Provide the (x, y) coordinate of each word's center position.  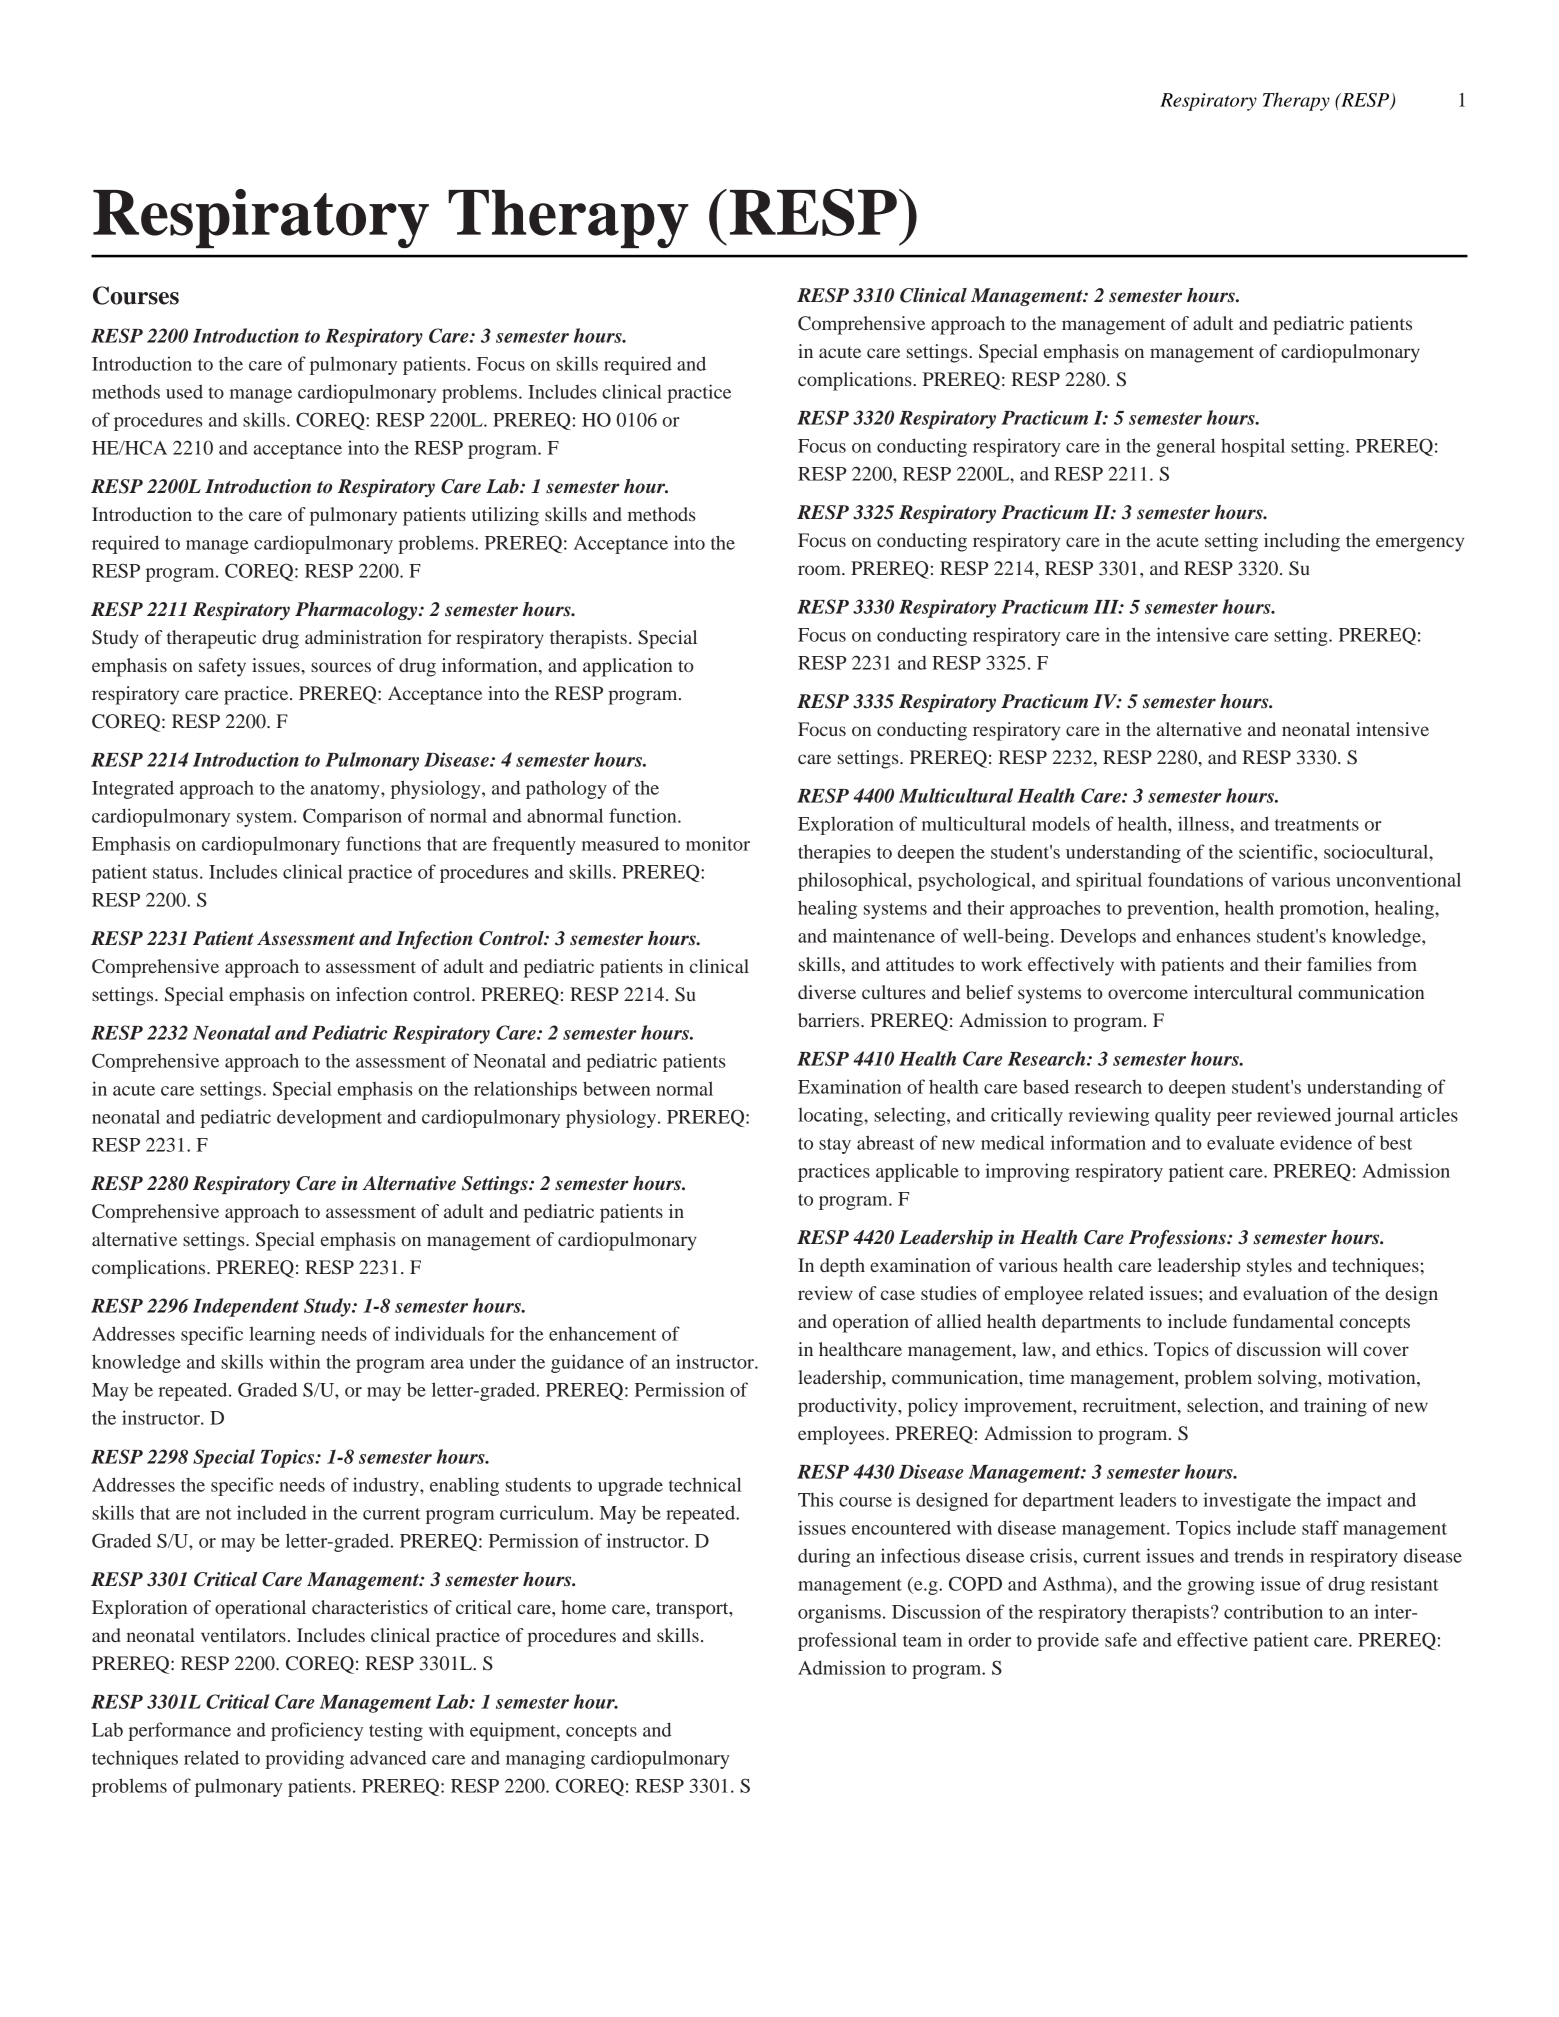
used (184, 391)
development (329, 1118)
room (820, 570)
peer (1234, 1119)
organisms (839, 1613)
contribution (1273, 1611)
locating (831, 1116)
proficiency (317, 1731)
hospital (1253, 447)
